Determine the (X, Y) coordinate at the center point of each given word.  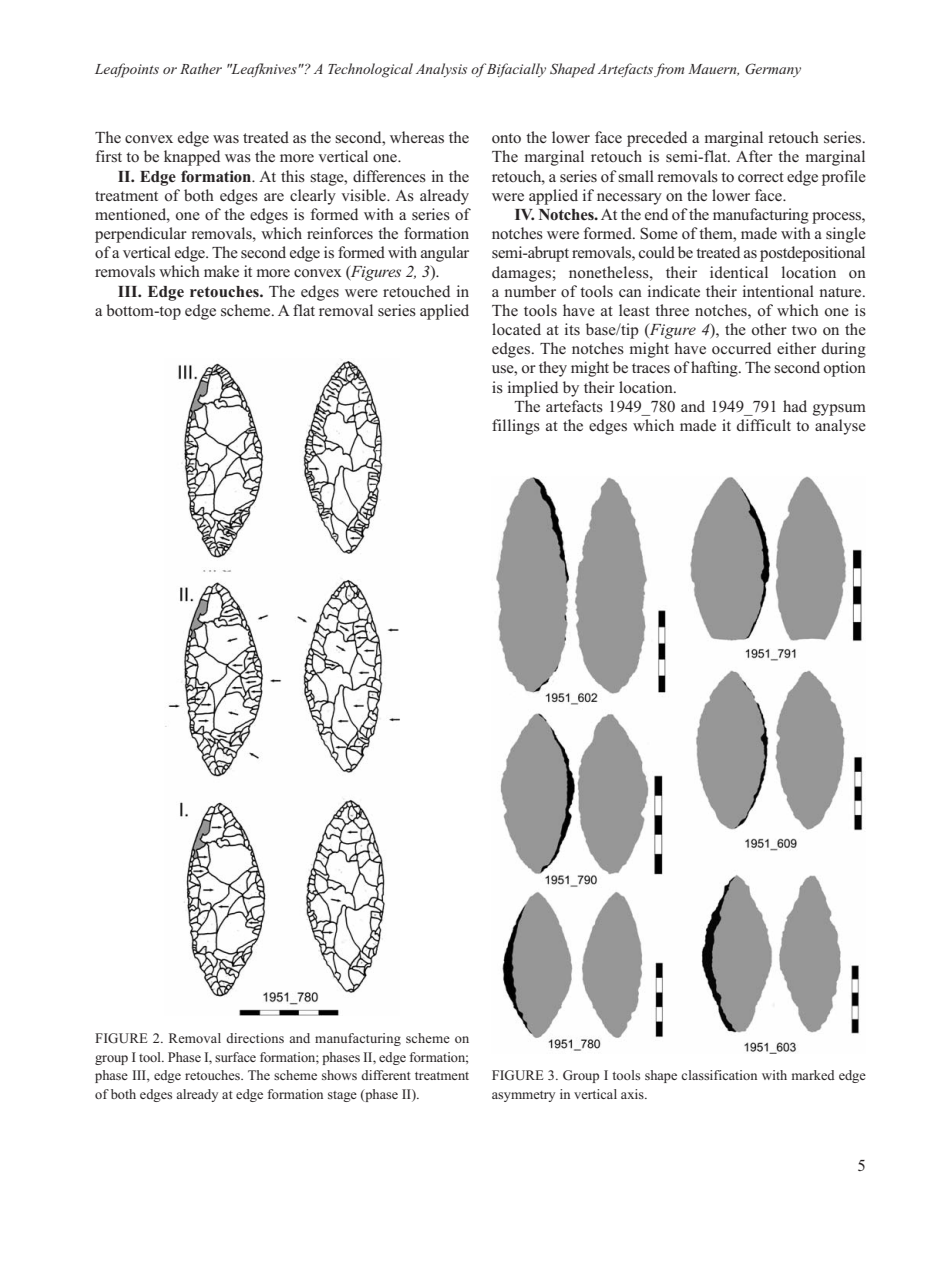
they (553, 369)
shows (339, 1075)
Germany (773, 70)
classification (719, 1075)
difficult (764, 425)
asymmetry (523, 1096)
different (386, 1075)
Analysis (441, 70)
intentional (778, 291)
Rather (201, 68)
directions (255, 1038)
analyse (840, 427)
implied (533, 389)
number (530, 291)
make (221, 271)
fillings (516, 427)
